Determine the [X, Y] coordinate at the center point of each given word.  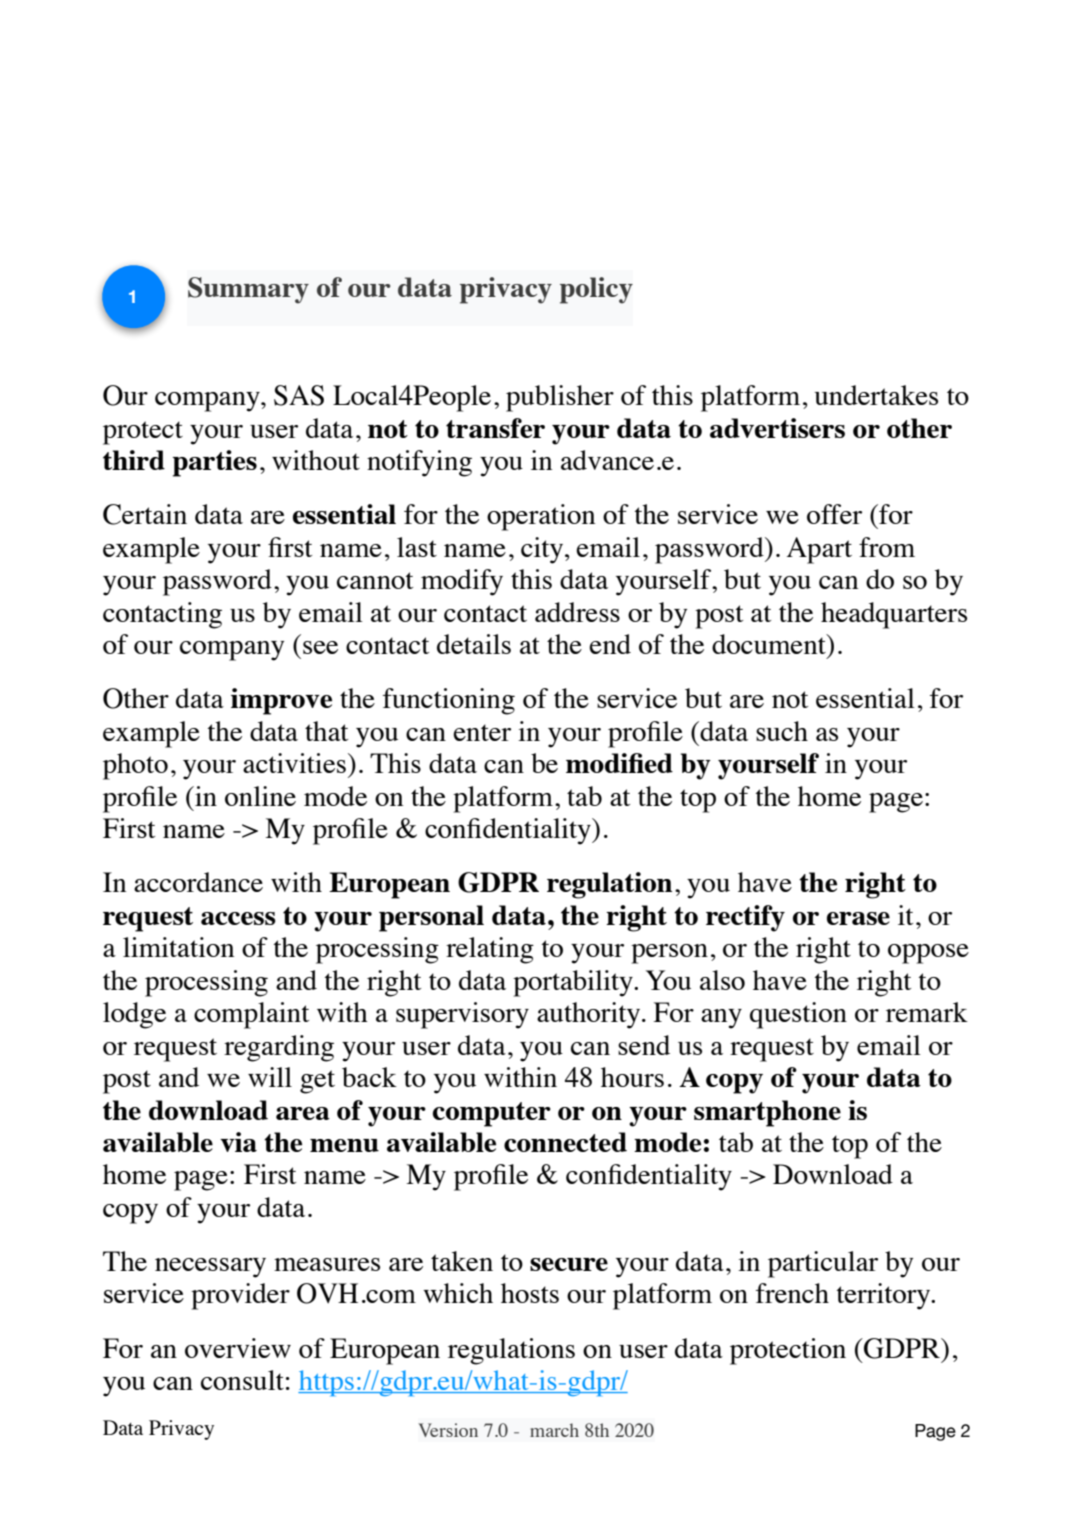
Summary [248, 290]
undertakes [876, 395]
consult [242, 1380]
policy [596, 290]
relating [490, 950]
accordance [198, 882]
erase [858, 918]
